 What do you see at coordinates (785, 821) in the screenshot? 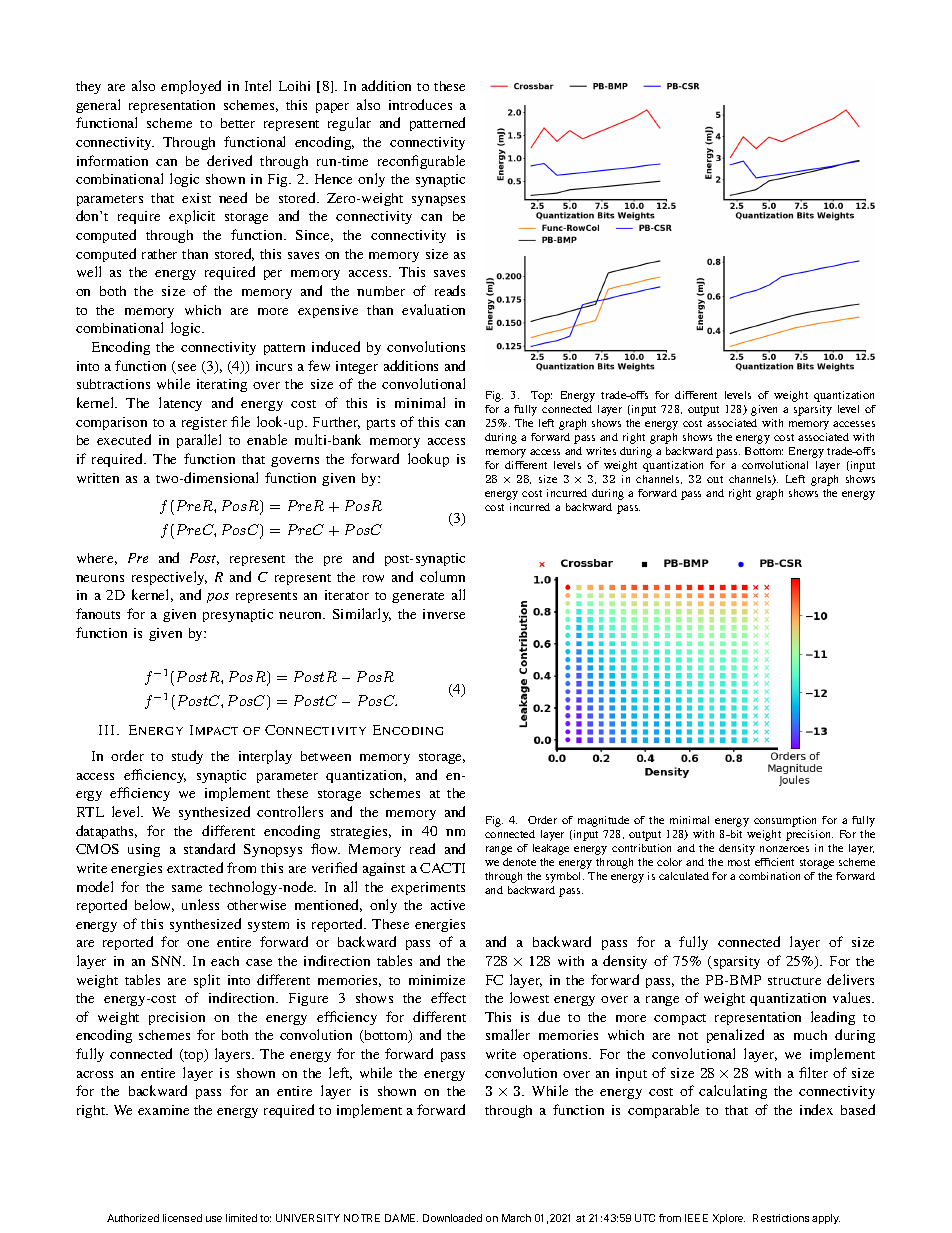
I see `consumption` at bounding box center [785, 821].
